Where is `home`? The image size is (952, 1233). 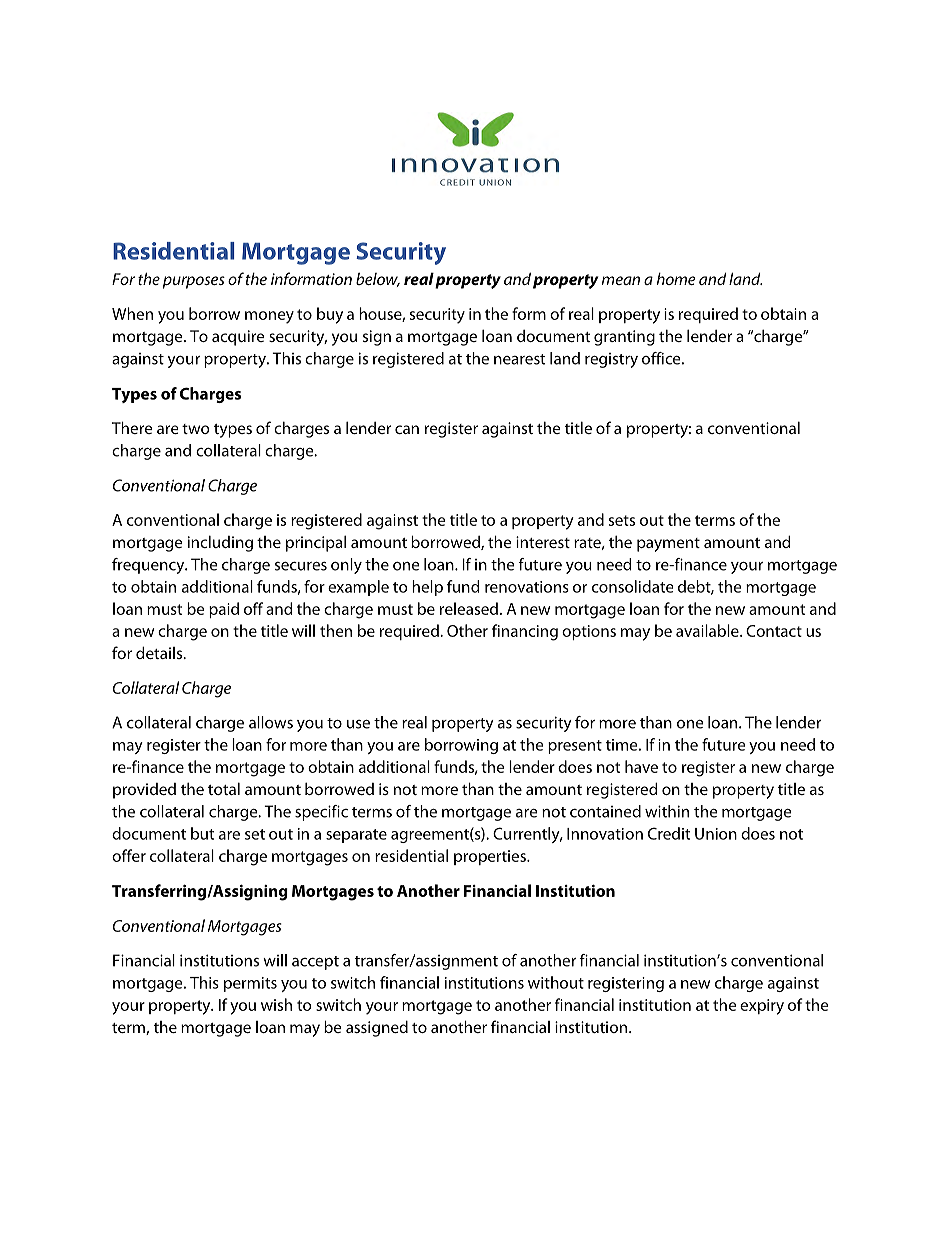 home is located at coordinates (676, 278).
